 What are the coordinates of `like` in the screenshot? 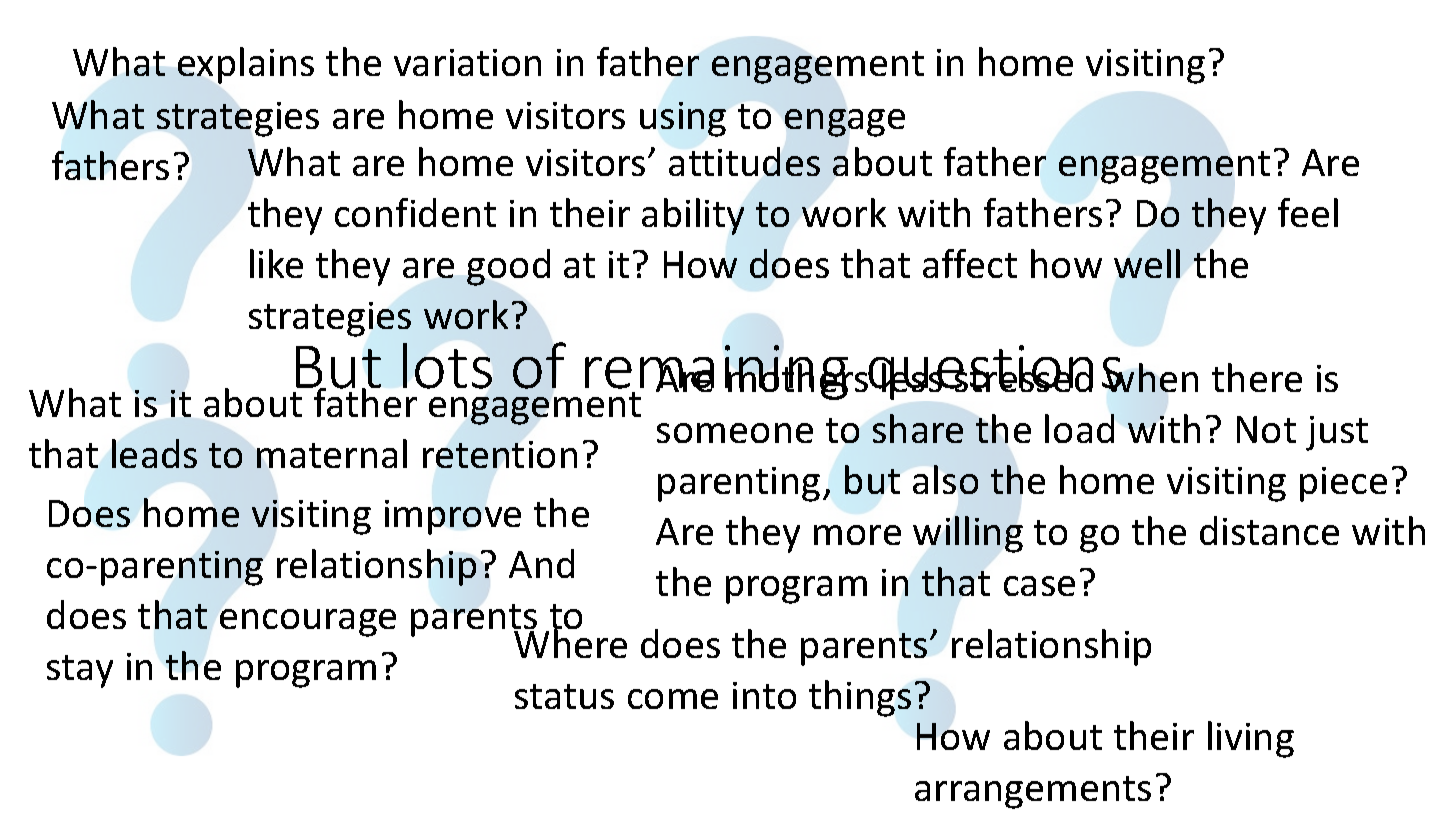 It's located at (276, 263).
